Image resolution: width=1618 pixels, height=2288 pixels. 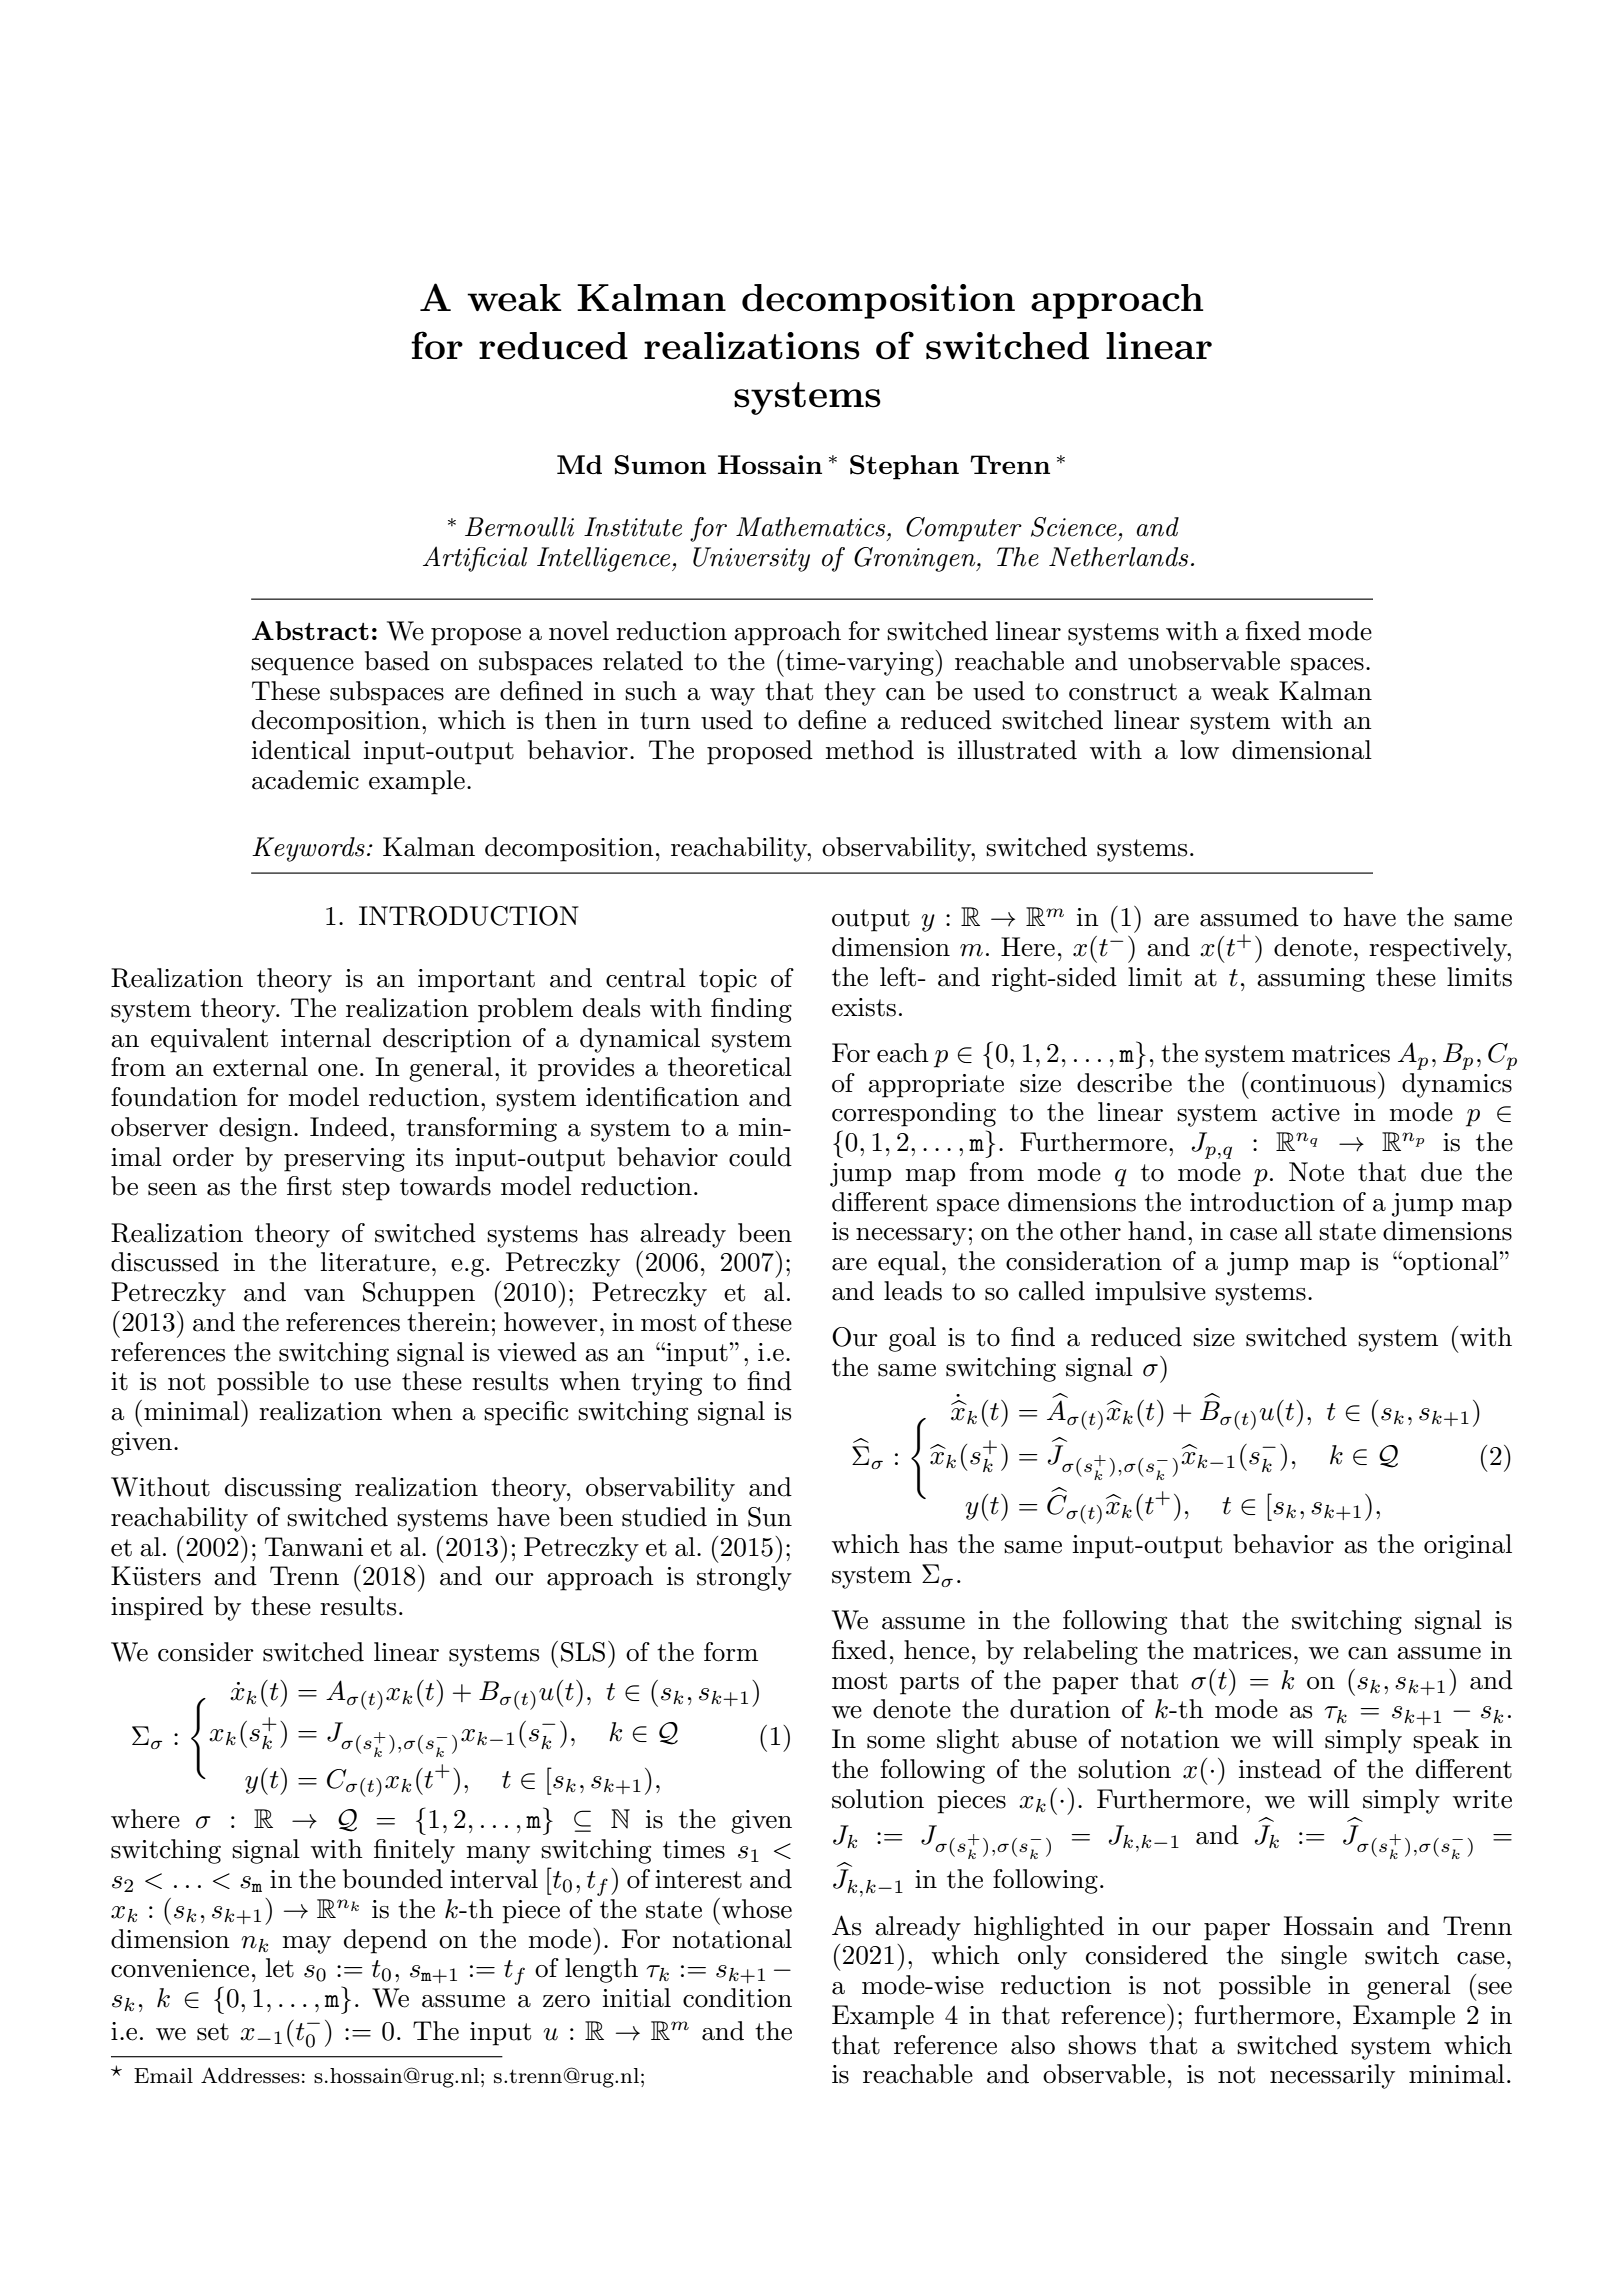 What do you see at coordinates (1118, 557) in the image?
I see `Netherlands` at bounding box center [1118, 557].
